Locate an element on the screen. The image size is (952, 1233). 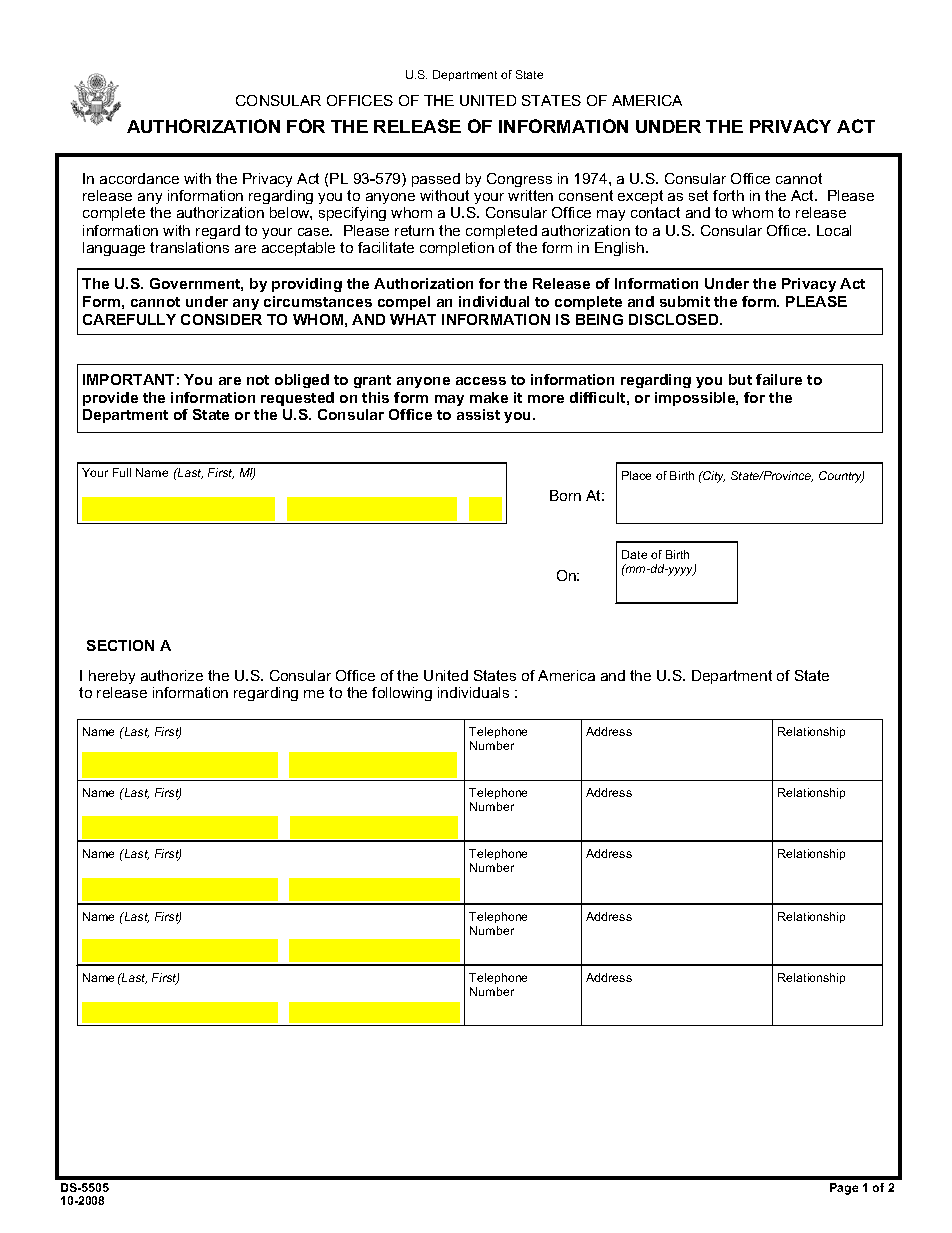
Page is located at coordinates (844, 1189).
